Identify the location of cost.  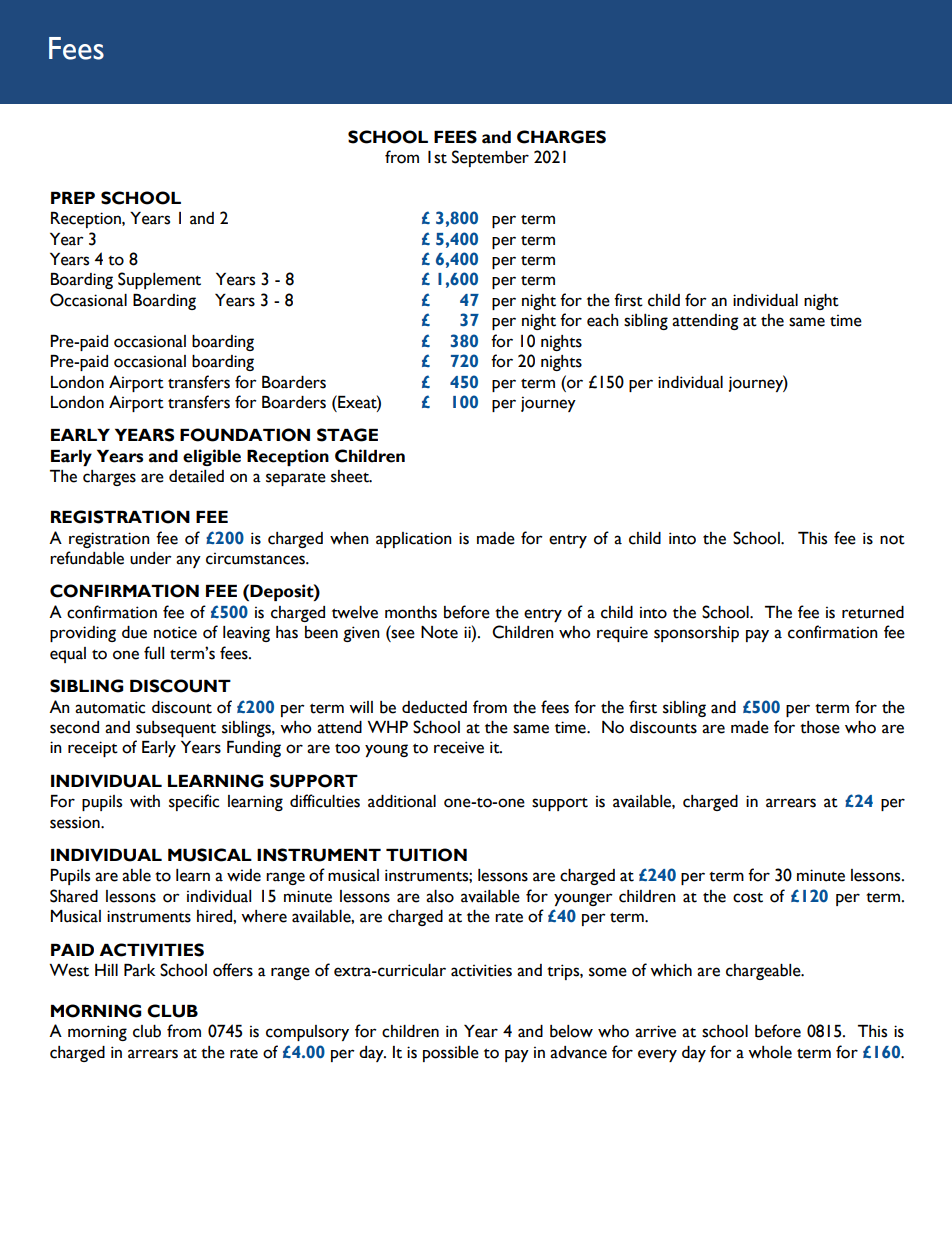
(748, 897).
